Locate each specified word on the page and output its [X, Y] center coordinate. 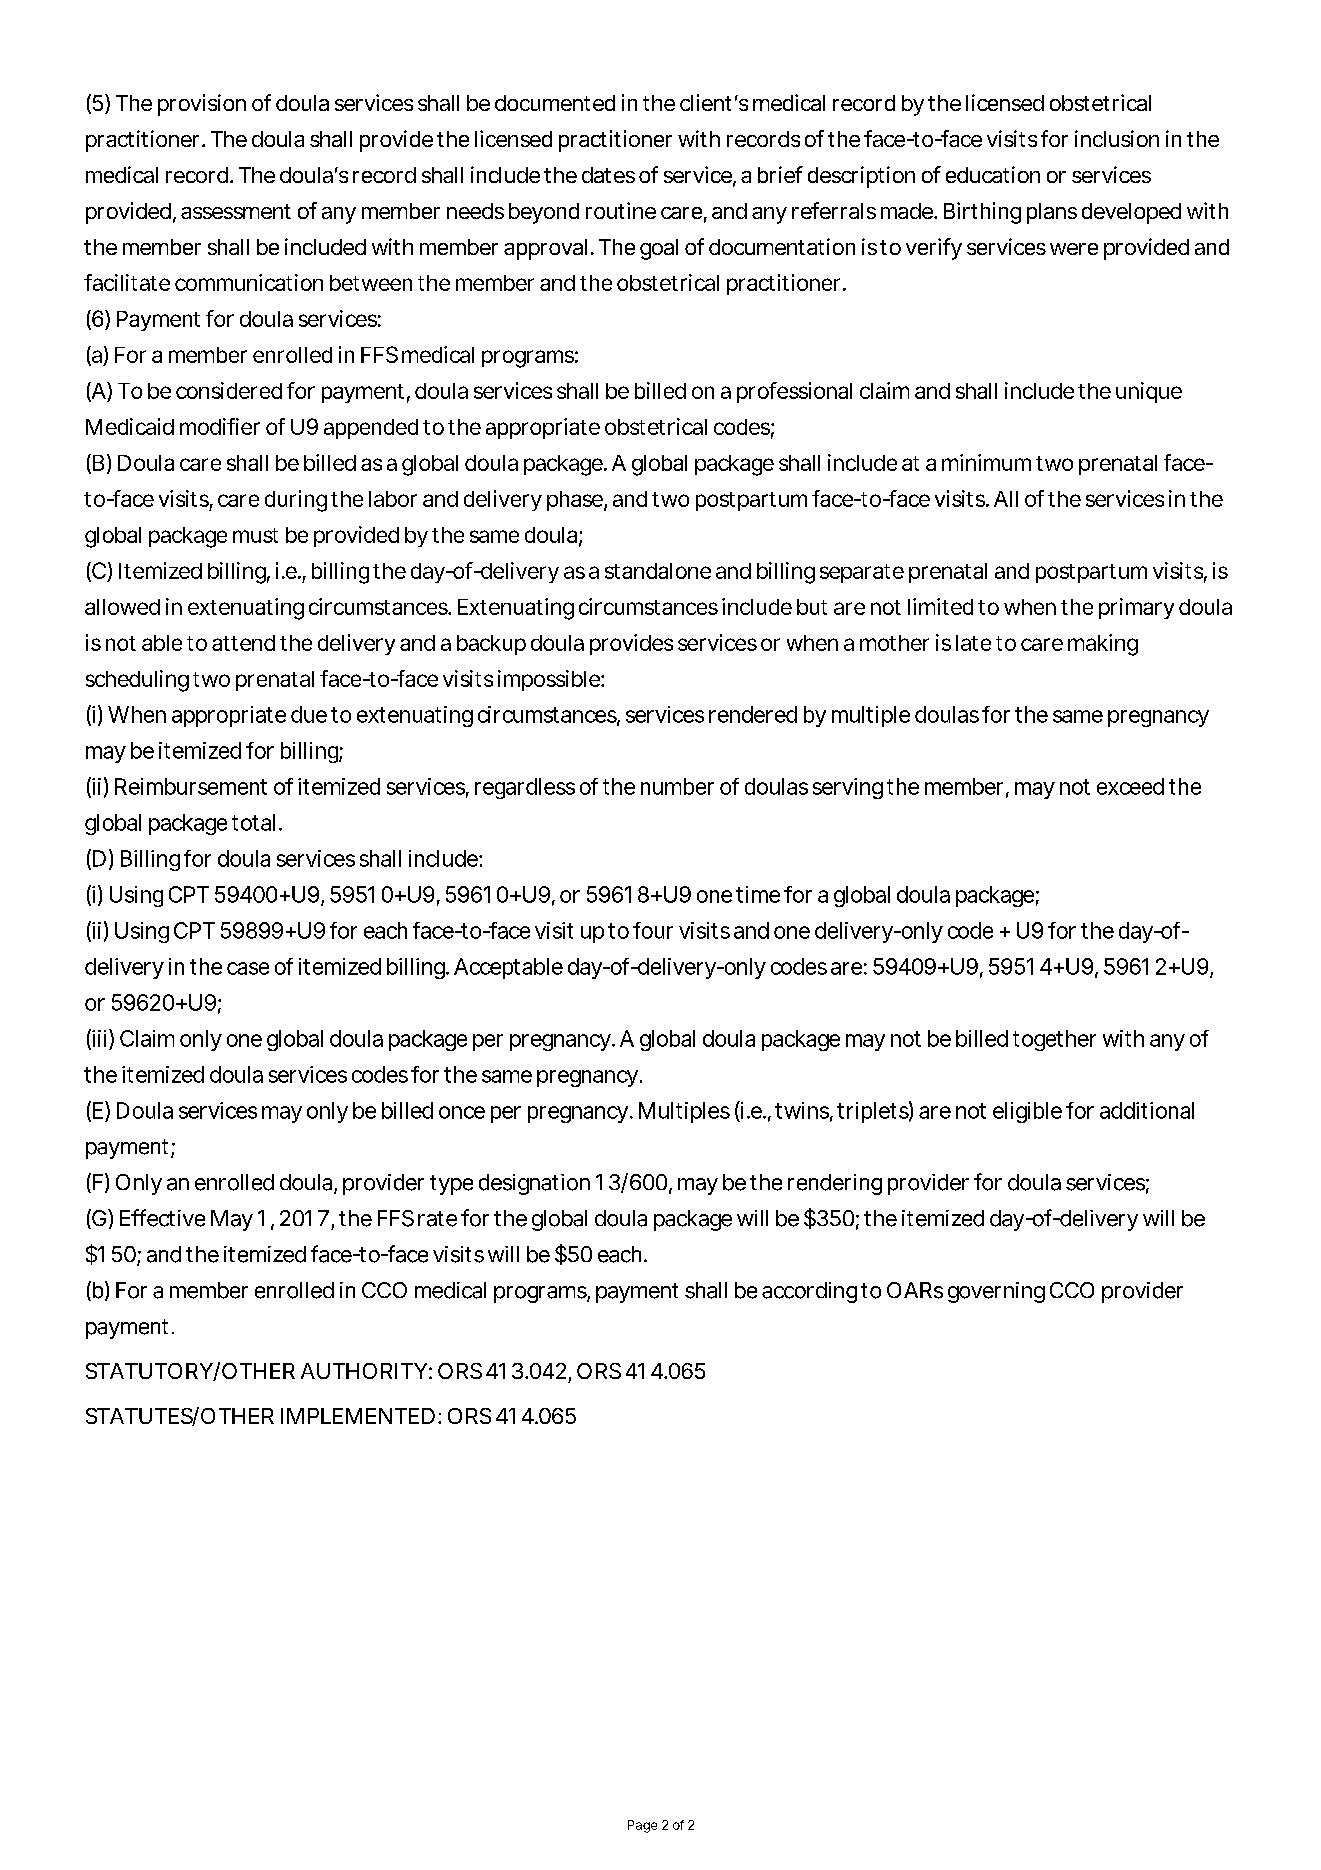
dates [608, 175]
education [993, 174]
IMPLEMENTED [358, 1416]
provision [202, 105]
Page [642, 1826]
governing [996, 1292]
